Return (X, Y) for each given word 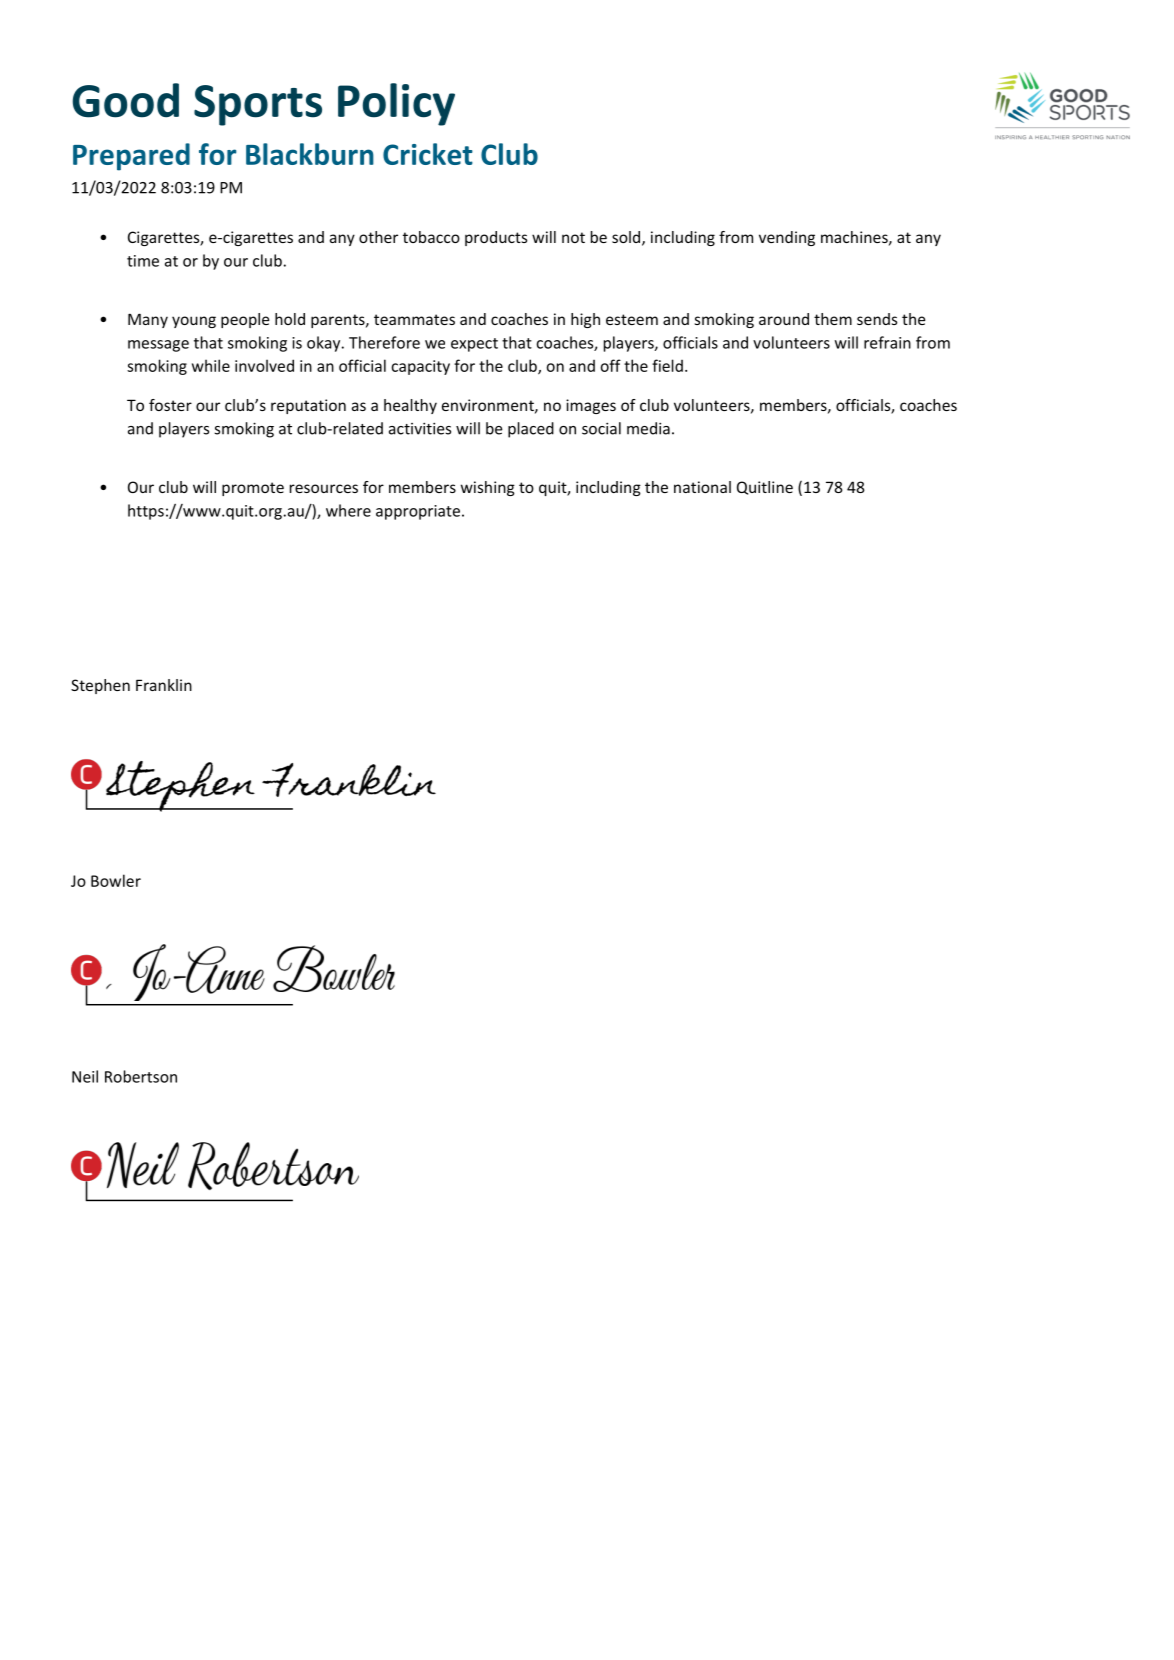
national (702, 487)
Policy (396, 104)
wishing (488, 488)
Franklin (164, 685)
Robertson (141, 1076)
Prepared (131, 157)
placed (531, 430)
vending (787, 238)
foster (170, 405)
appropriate (418, 512)
